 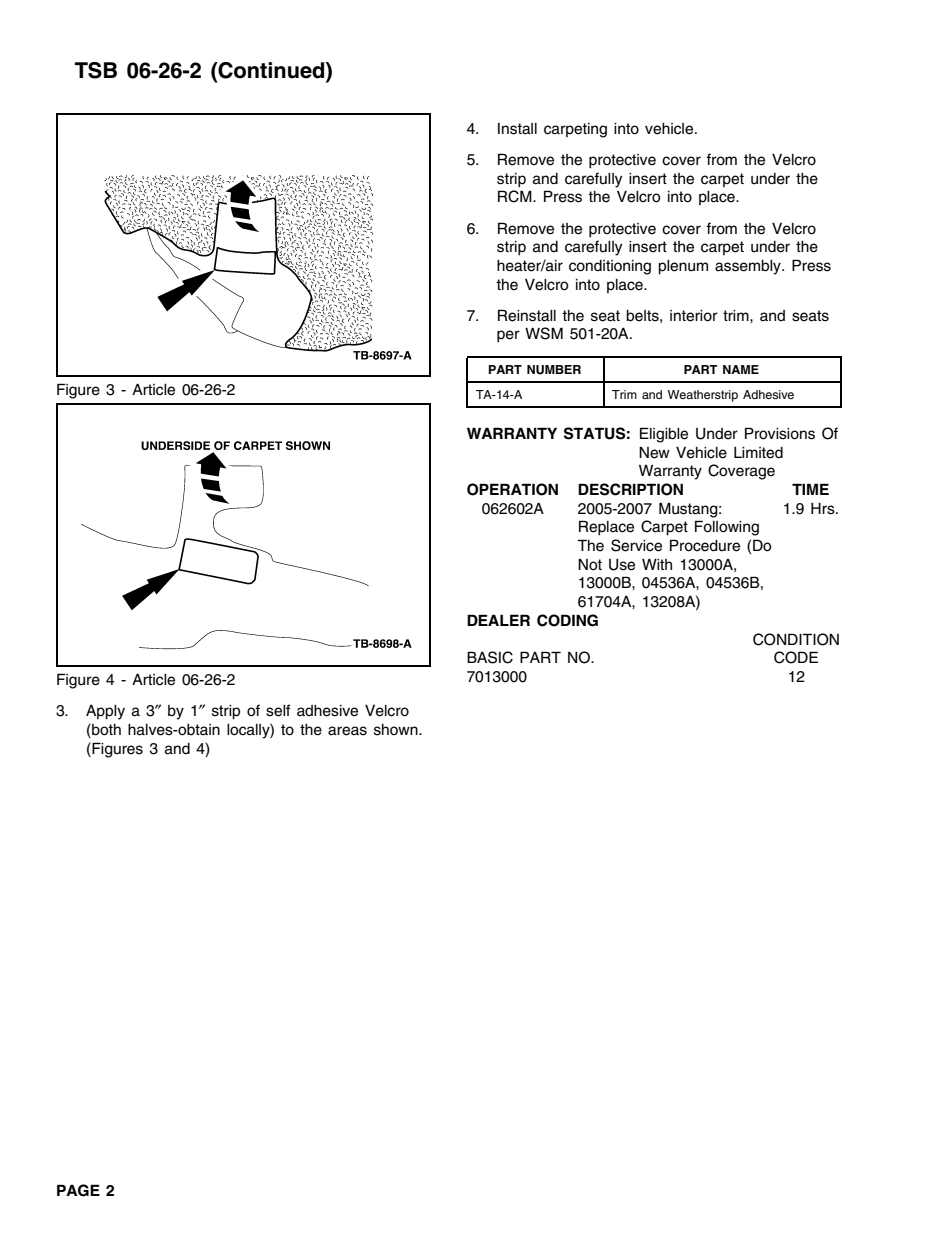 I want to click on WSM, so click(x=544, y=333).
